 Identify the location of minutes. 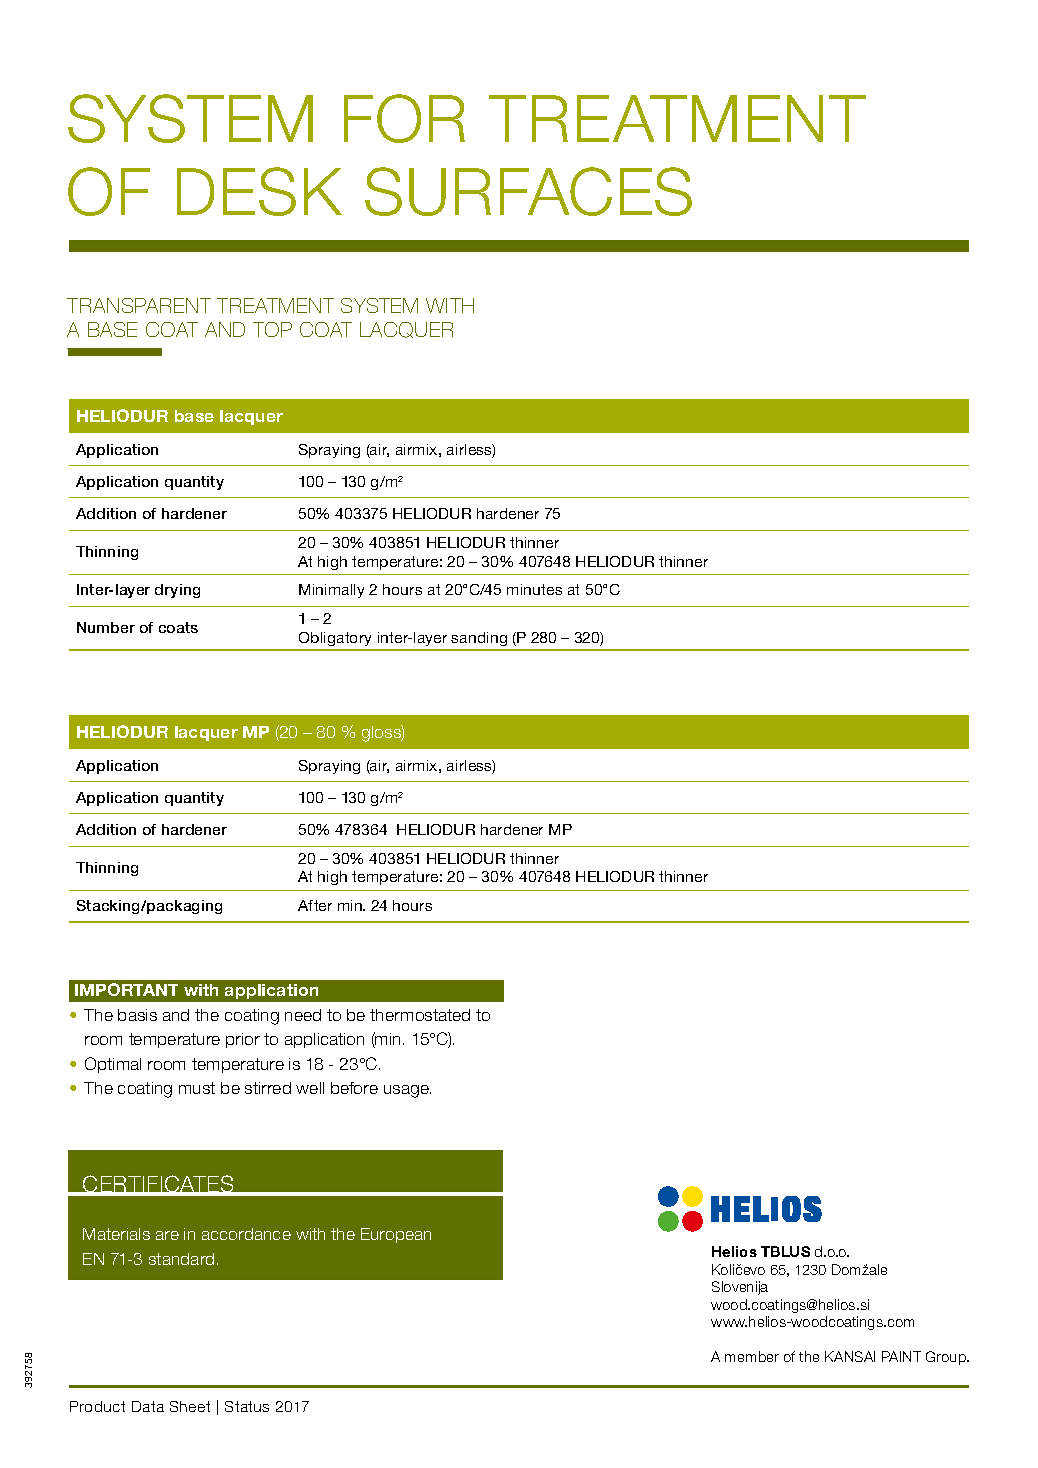
(534, 589).
